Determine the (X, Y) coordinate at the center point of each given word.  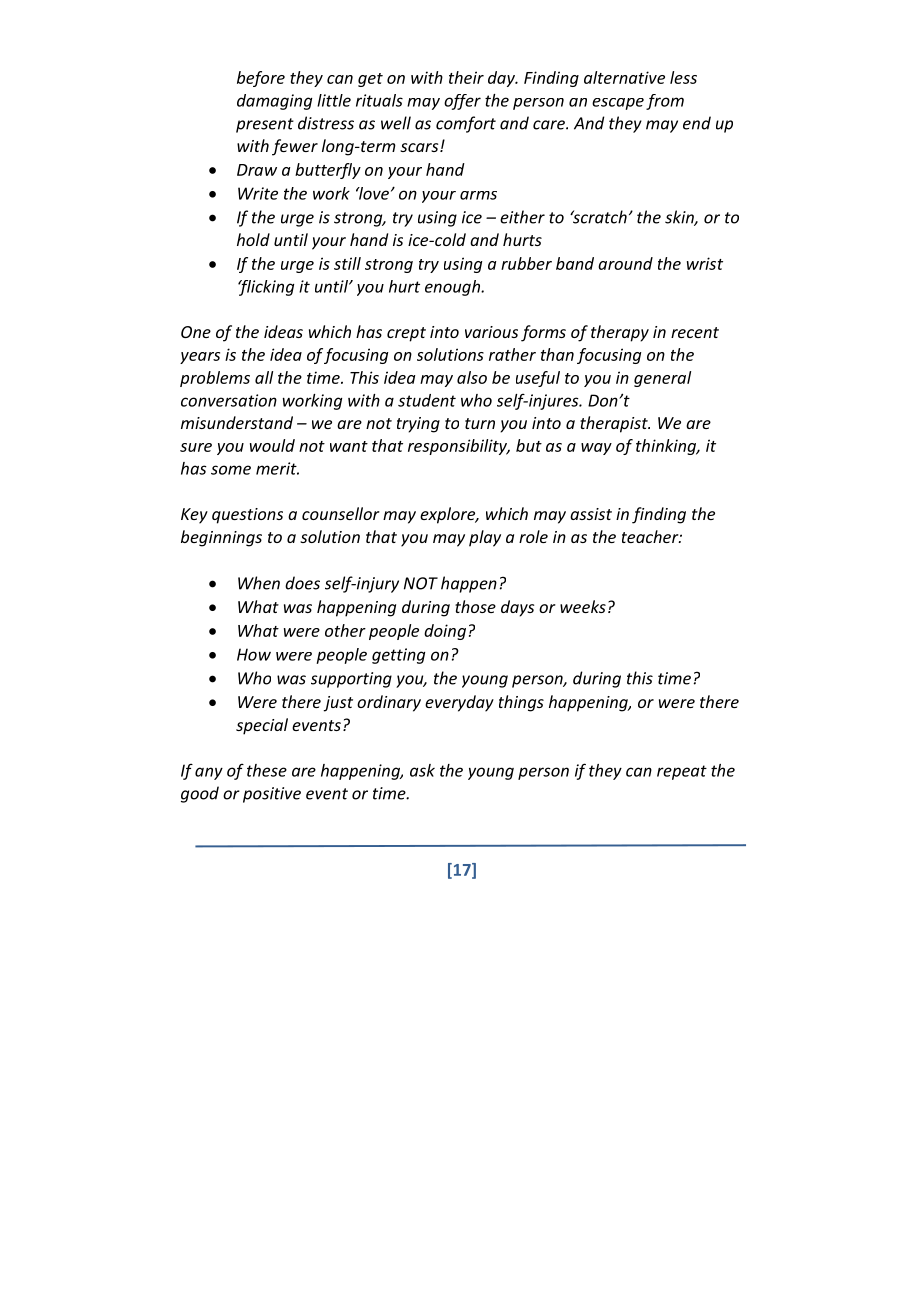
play (485, 538)
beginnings (221, 538)
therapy (620, 333)
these (267, 770)
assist (591, 514)
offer (462, 102)
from (665, 102)
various (491, 332)
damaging (274, 102)
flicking (266, 288)
